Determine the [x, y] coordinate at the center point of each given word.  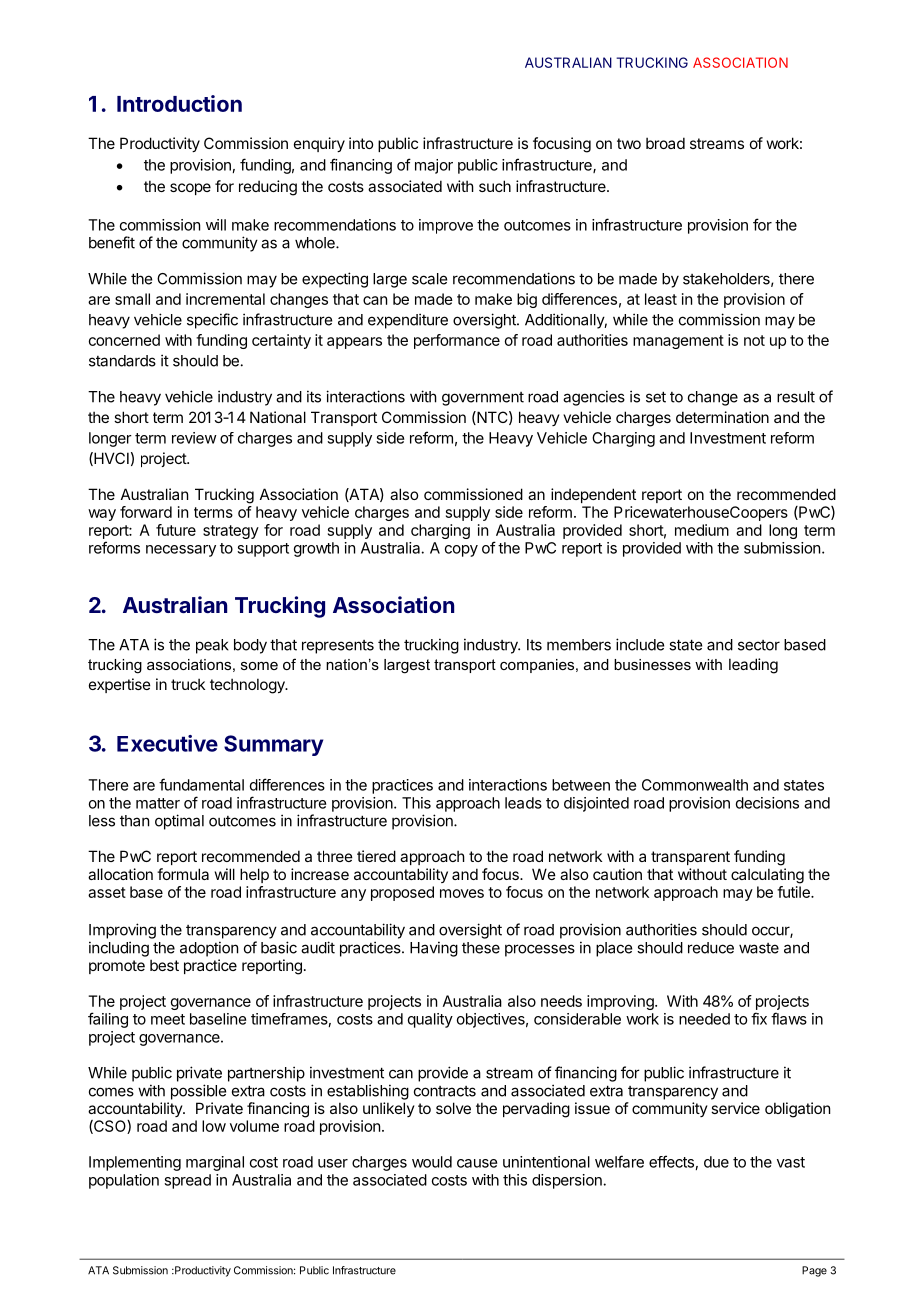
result [796, 397]
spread [187, 1181]
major [434, 166]
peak [212, 646]
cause [477, 1163]
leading [753, 666]
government [483, 399]
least [661, 299]
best [164, 965]
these [481, 948]
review [194, 438]
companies [538, 666]
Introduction [179, 103]
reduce [711, 948]
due [716, 1162]
